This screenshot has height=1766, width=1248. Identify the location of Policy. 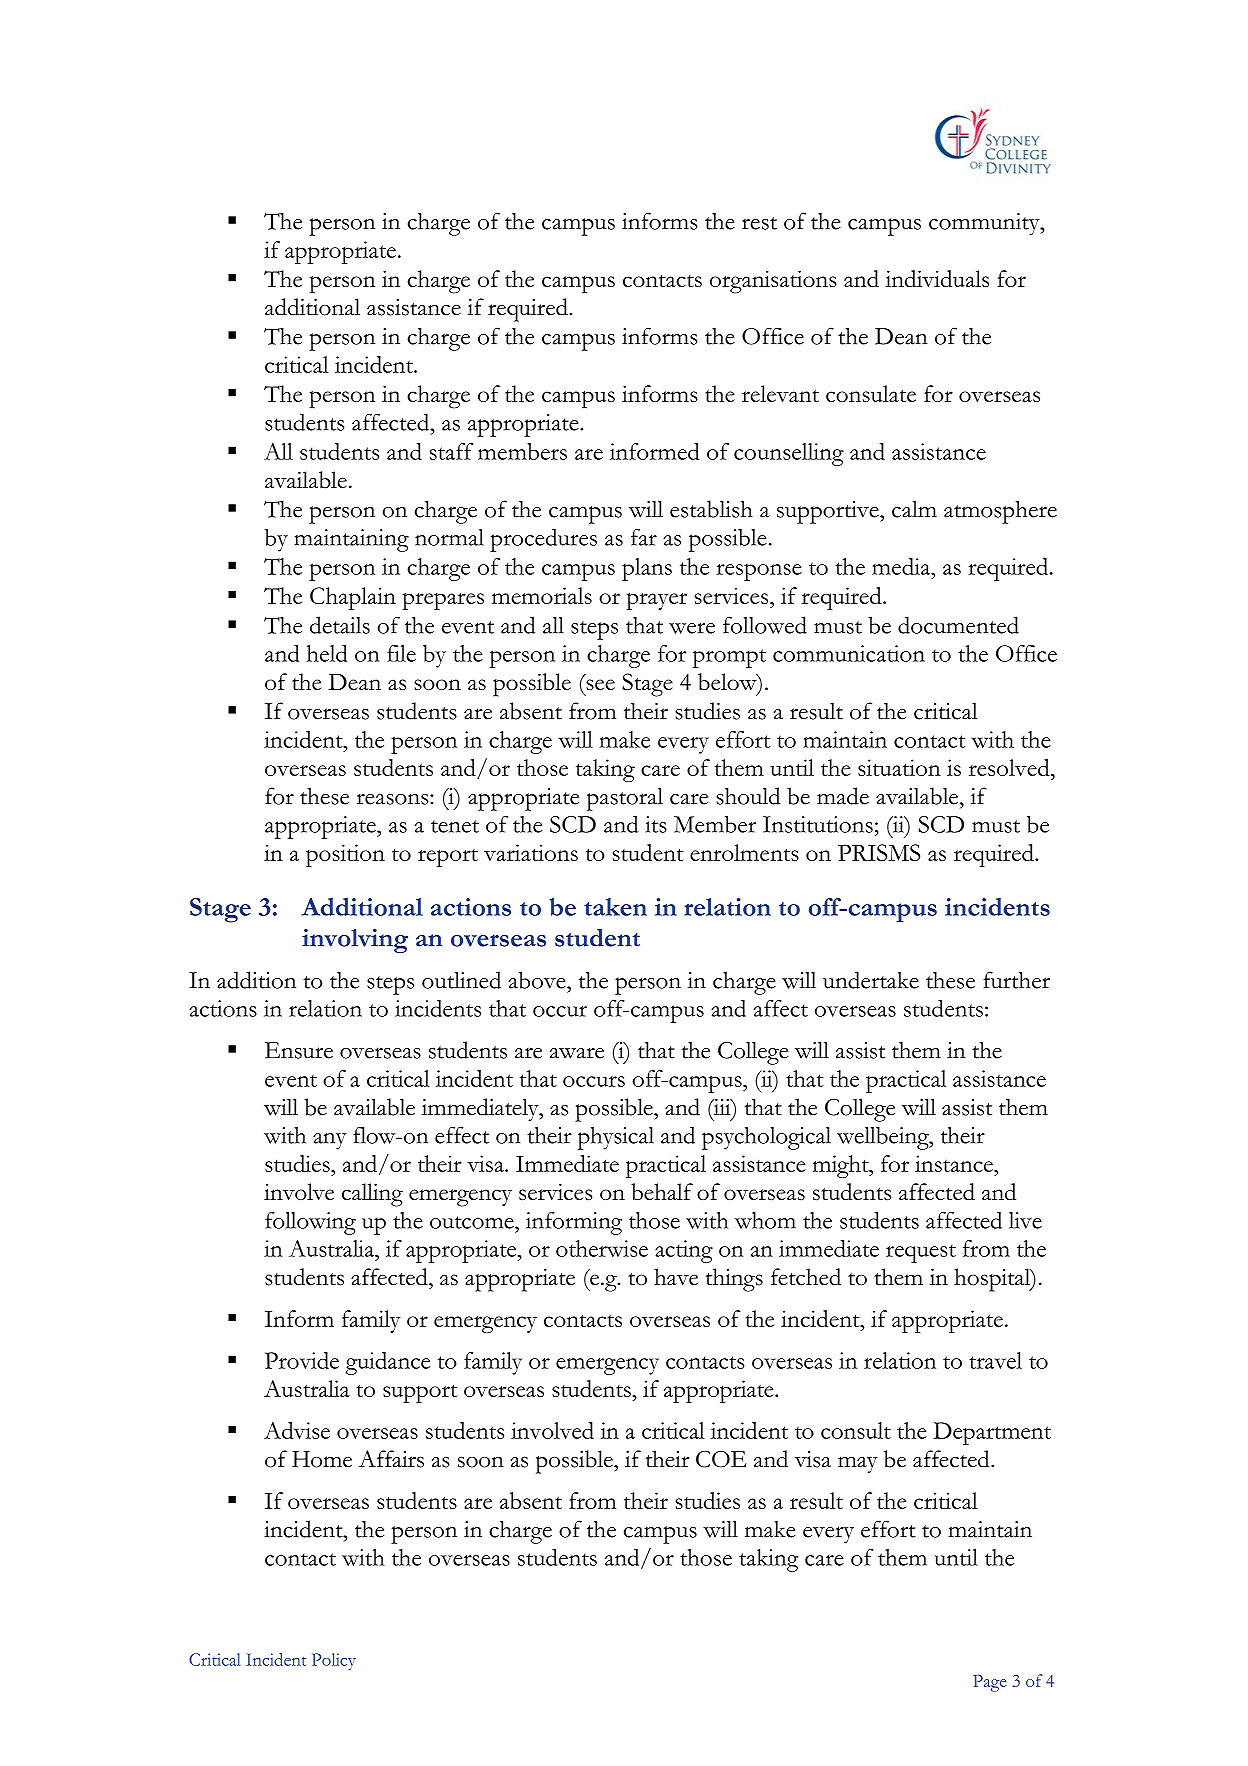
(334, 1661).
